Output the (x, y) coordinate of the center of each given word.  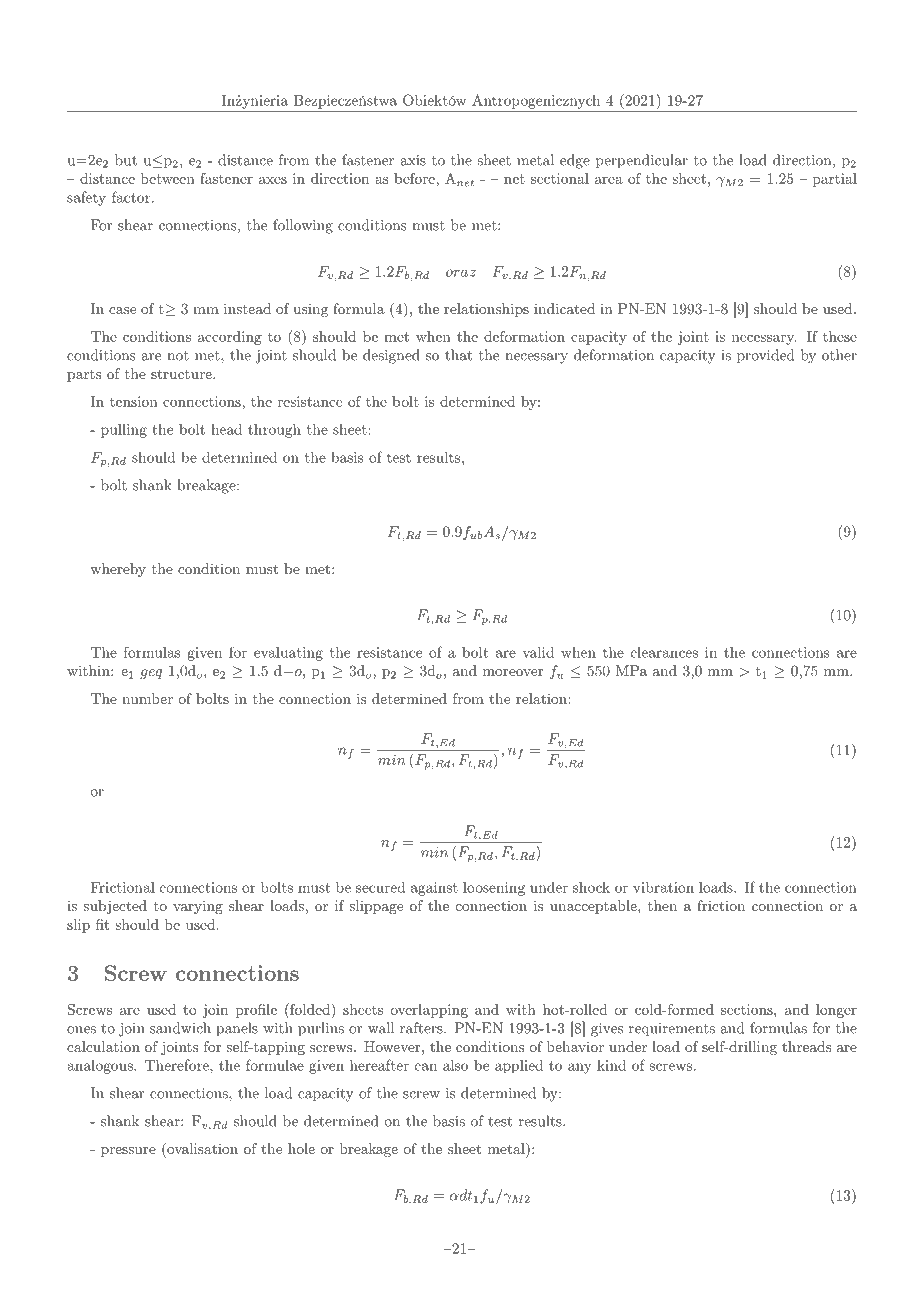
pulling (124, 431)
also (455, 1065)
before (415, 178)
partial (835, 180)
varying (198, 907)
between (168, 178)
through (274, 431)
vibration (663, 887)
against (434, 889)
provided (765, 356)
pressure (128, 1152)
